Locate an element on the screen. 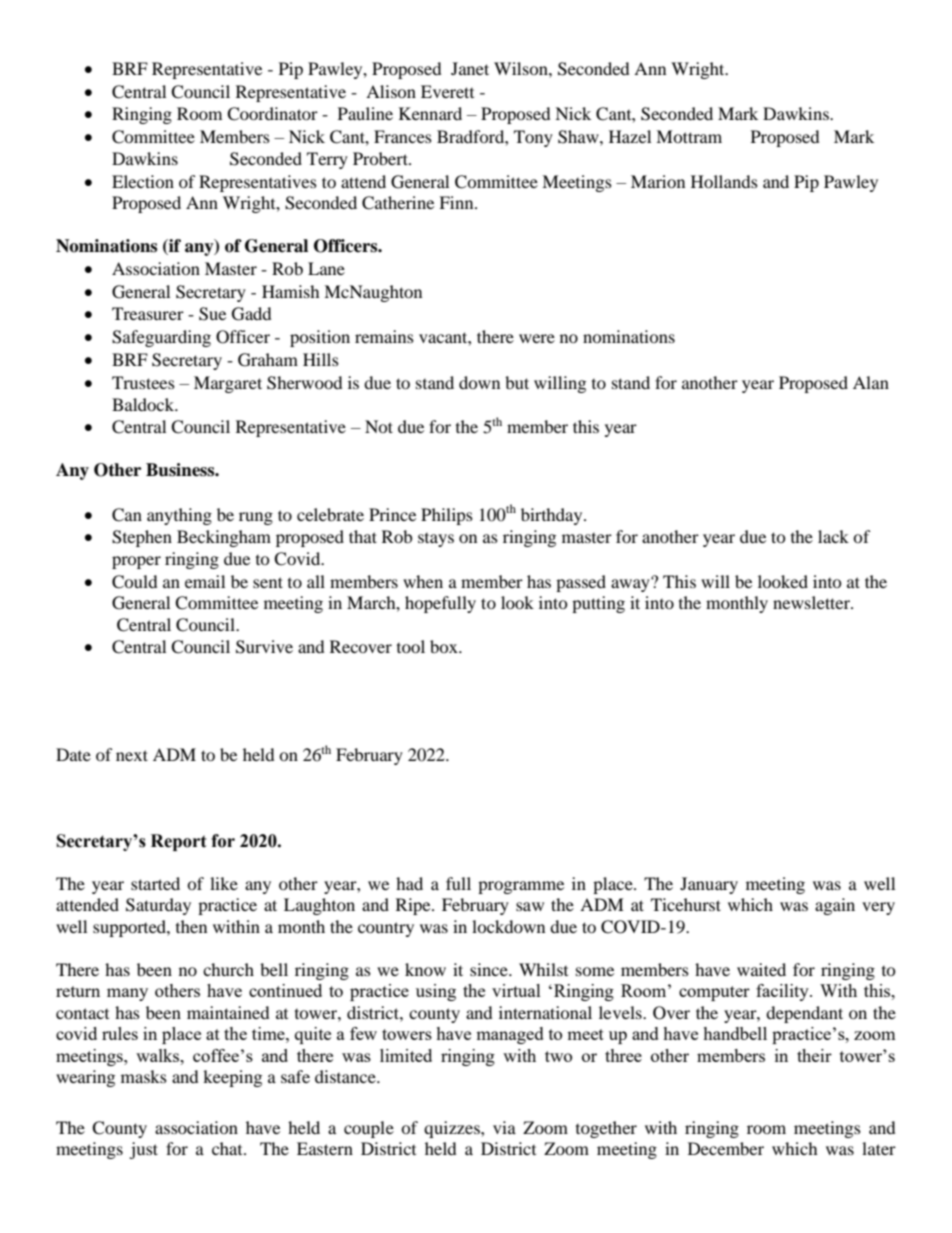 This screenshot has width=952, height=1233. newsletter is located at coordinates (812, 602).
